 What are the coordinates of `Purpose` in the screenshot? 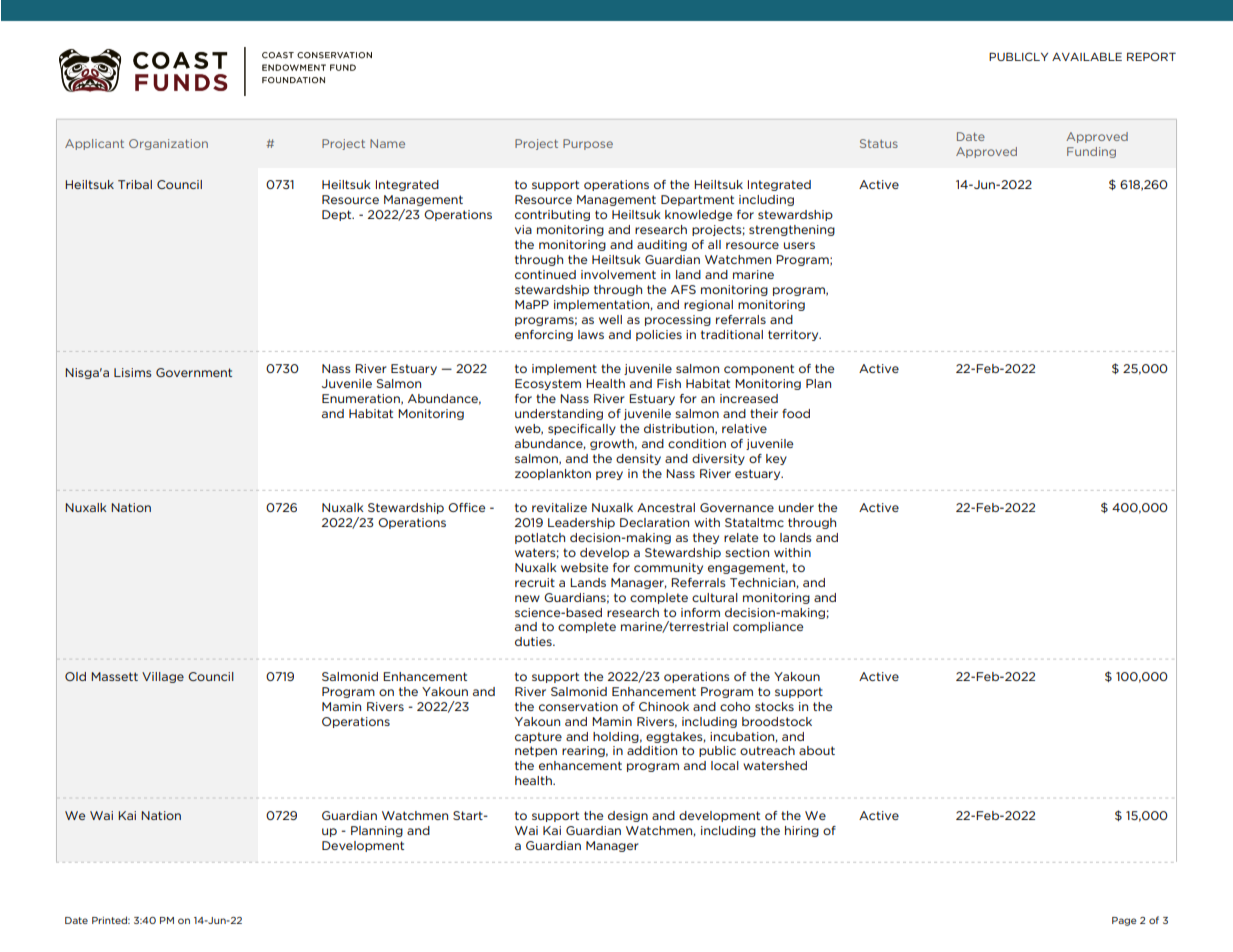 It's located at (588, 144).
